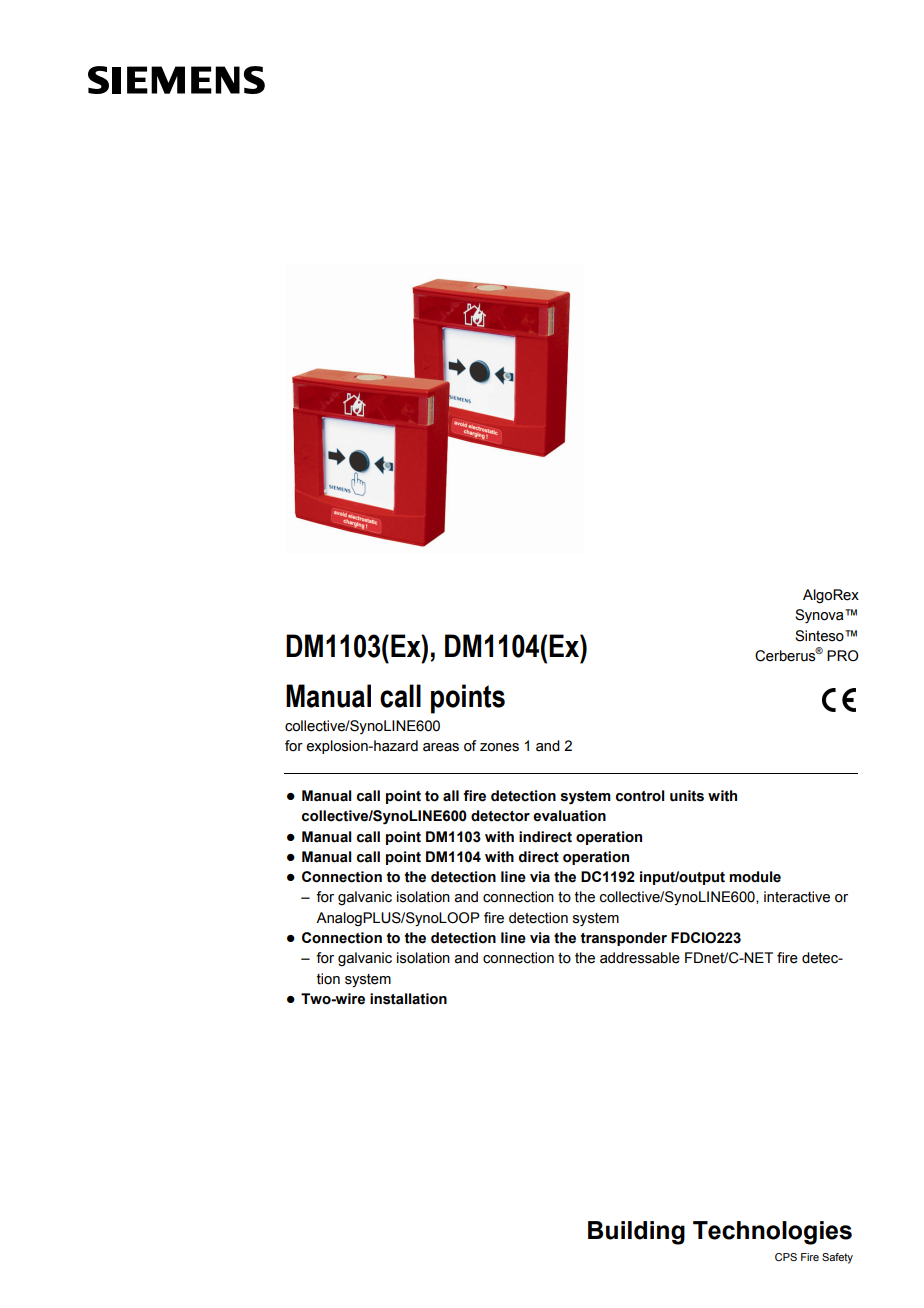 The width and height of the screenshot is (924, 1308). Describe the element at coordinates (640, 958) in the screenshot. I see `addressable` at that location.
